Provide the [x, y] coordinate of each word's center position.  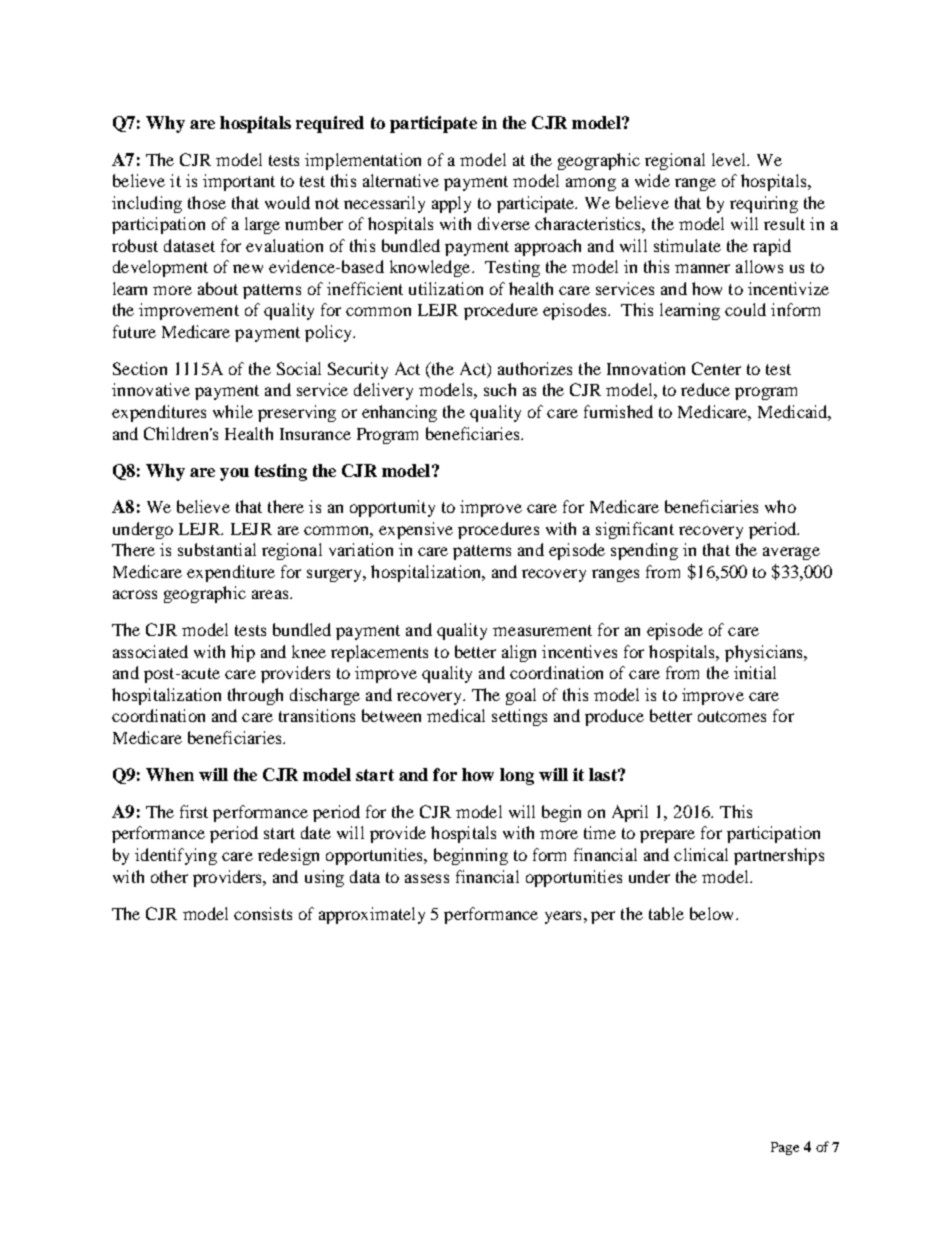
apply [451, 204]
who [780, 506]
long [517, 776]
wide [652, 180]
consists [263, 913]
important [239, 182]
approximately [372, 915]
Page [785, 1148]
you [234, 474]
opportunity [392, 508]
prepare [667, 836]
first [194, 811]
